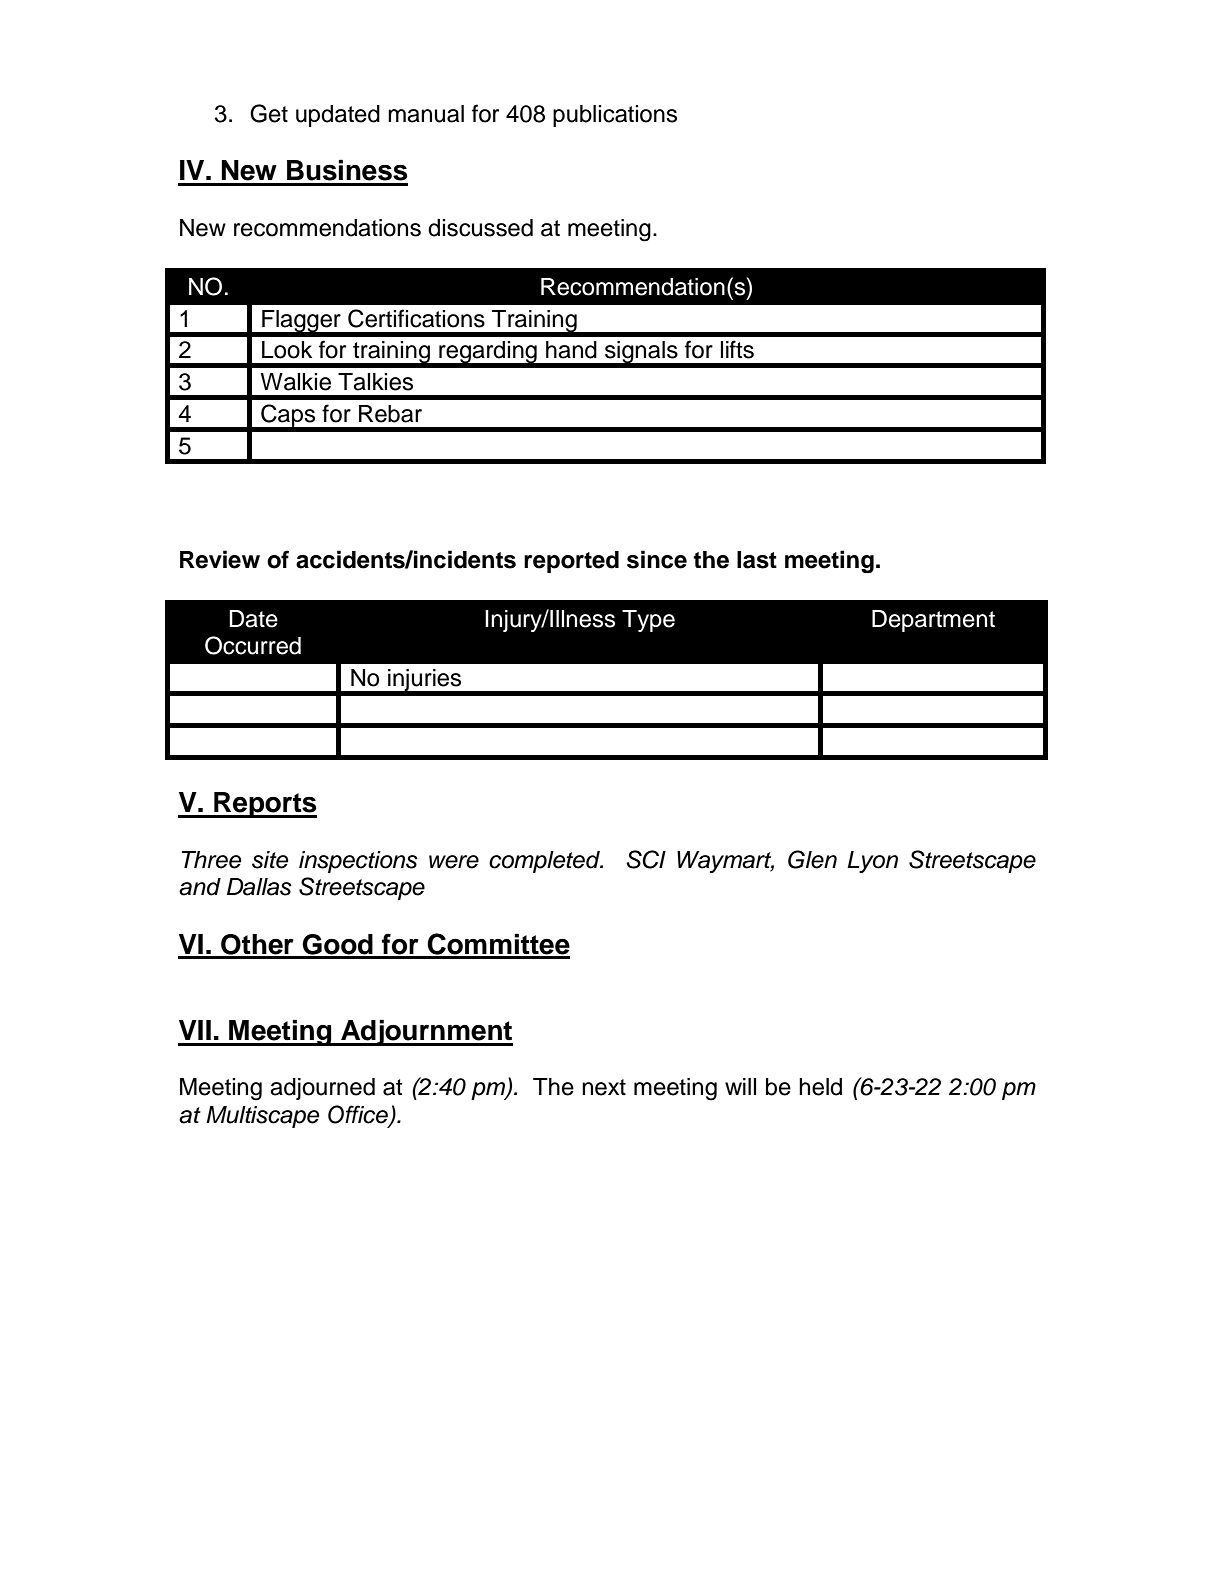 The height and width of the document is (1569, 1213). I want to click on last, so click(757, 560).
